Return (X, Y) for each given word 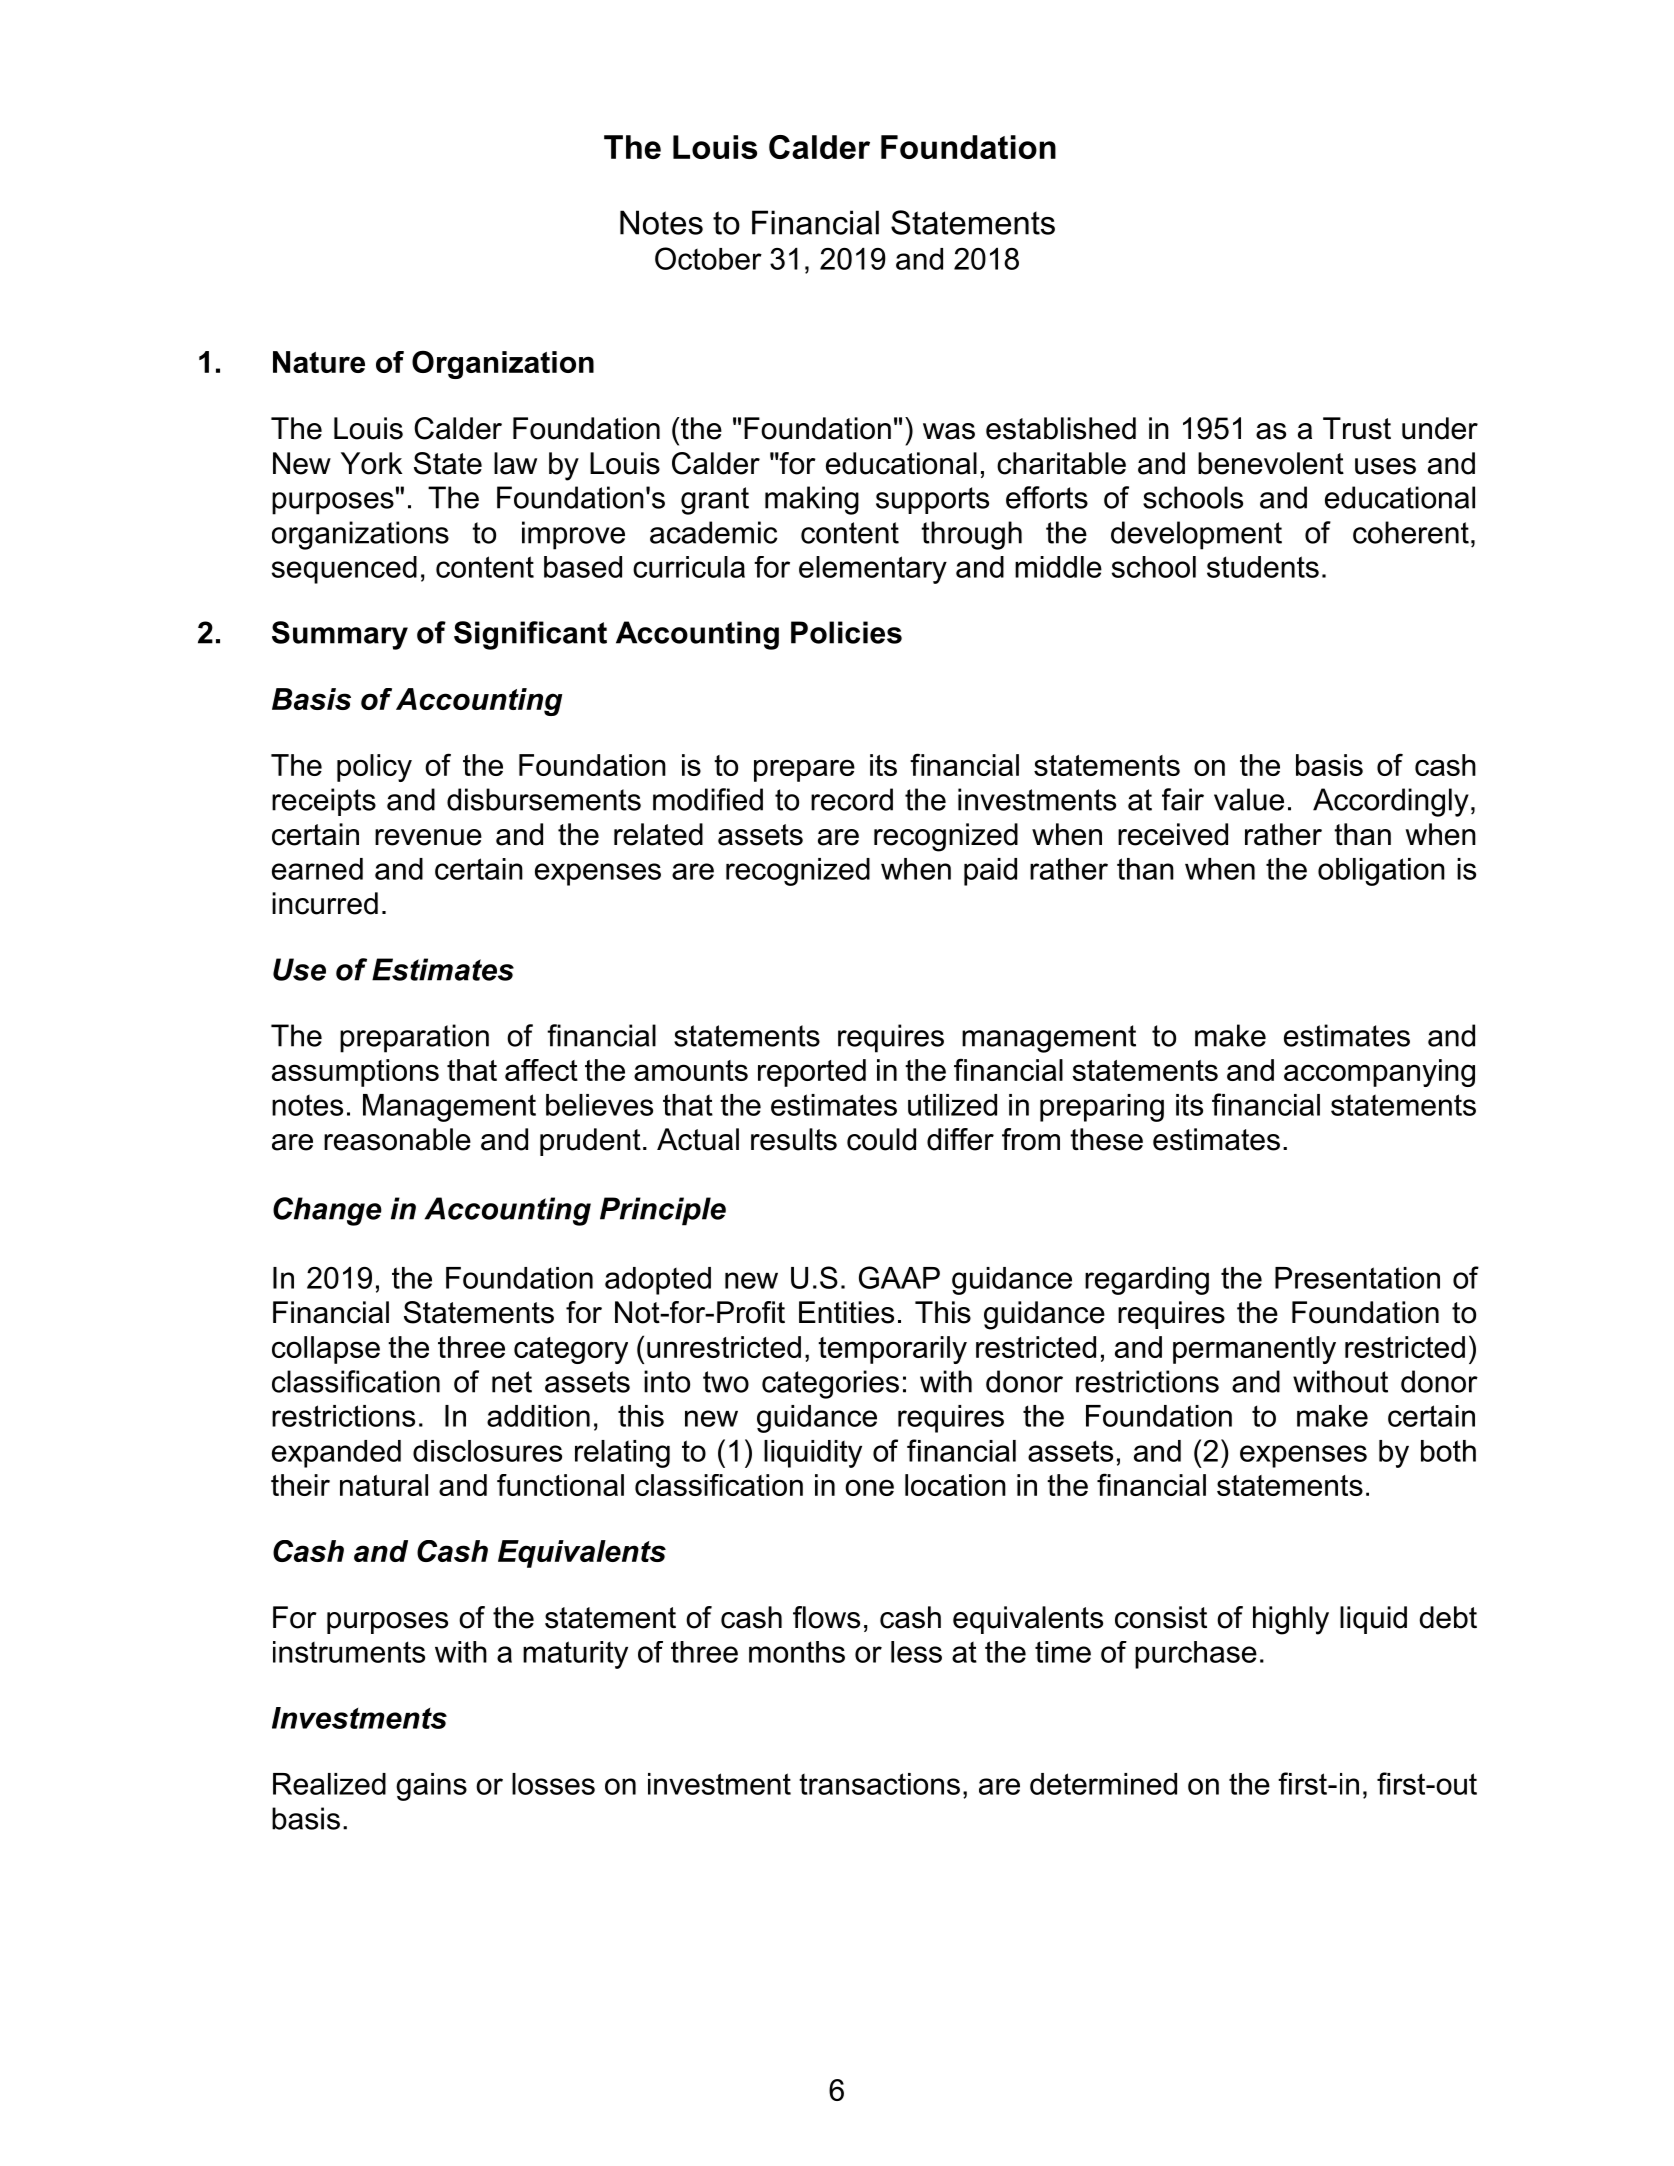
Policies (846, 632)
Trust (1357, 428)
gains (431, 1787)
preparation (414, 1038)
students (1263, 567)
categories (830, 1384)
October (708, 258)
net (512, 1382)
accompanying (1379, 1073)
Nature (319, 362)
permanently (1254, 1350)
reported (812, 1073)
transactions (879, 1784)
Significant (530, 635)
